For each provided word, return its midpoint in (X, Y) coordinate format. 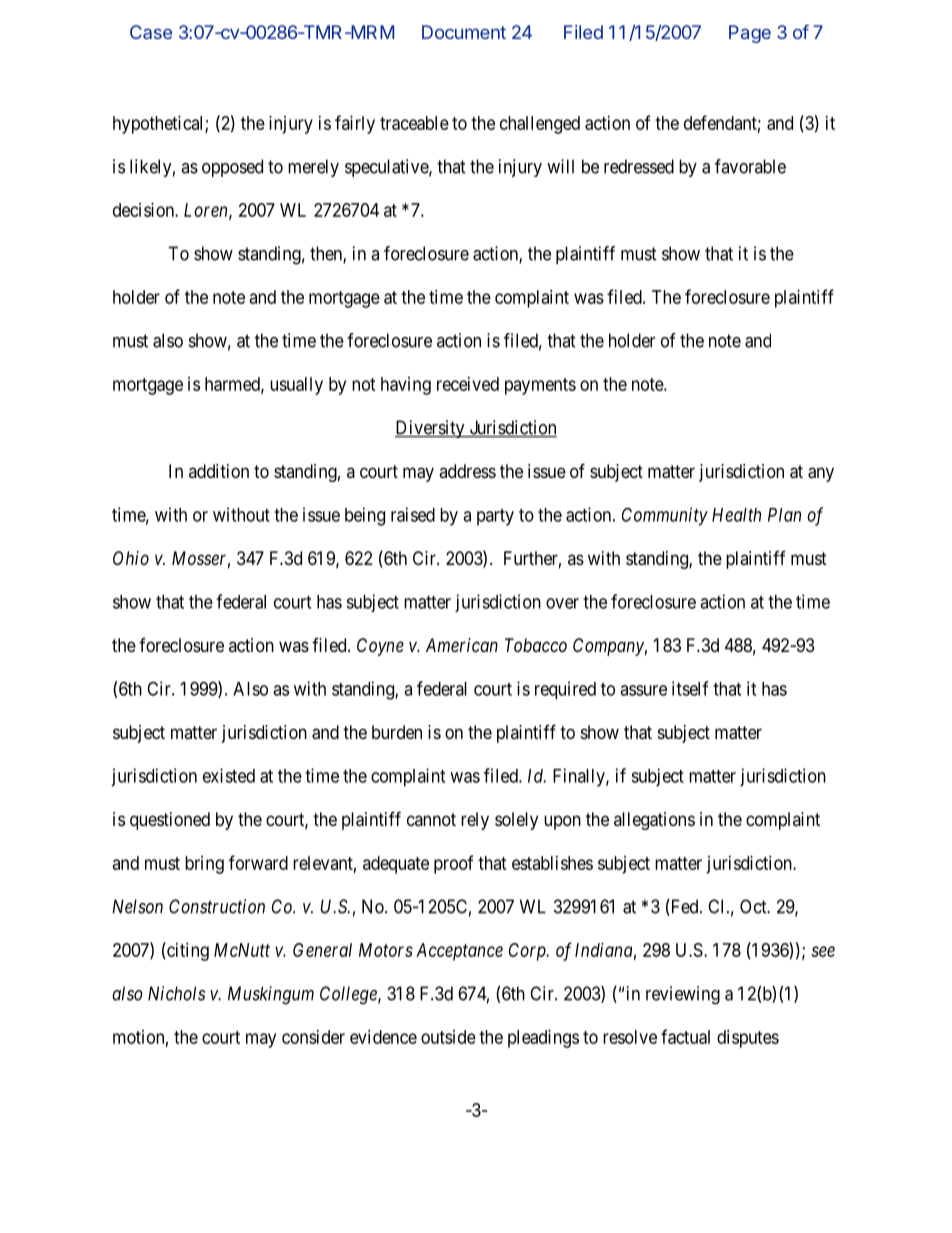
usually (296, 386)
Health (736, 515)
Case (151, 32)
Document (464, 32)
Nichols (176, 993)
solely (516, 821)
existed (229, 775)
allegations (654, 821)
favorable (750, 166)
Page (750, 34)
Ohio (131, 558)
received (468, 384)
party (495, 517)
